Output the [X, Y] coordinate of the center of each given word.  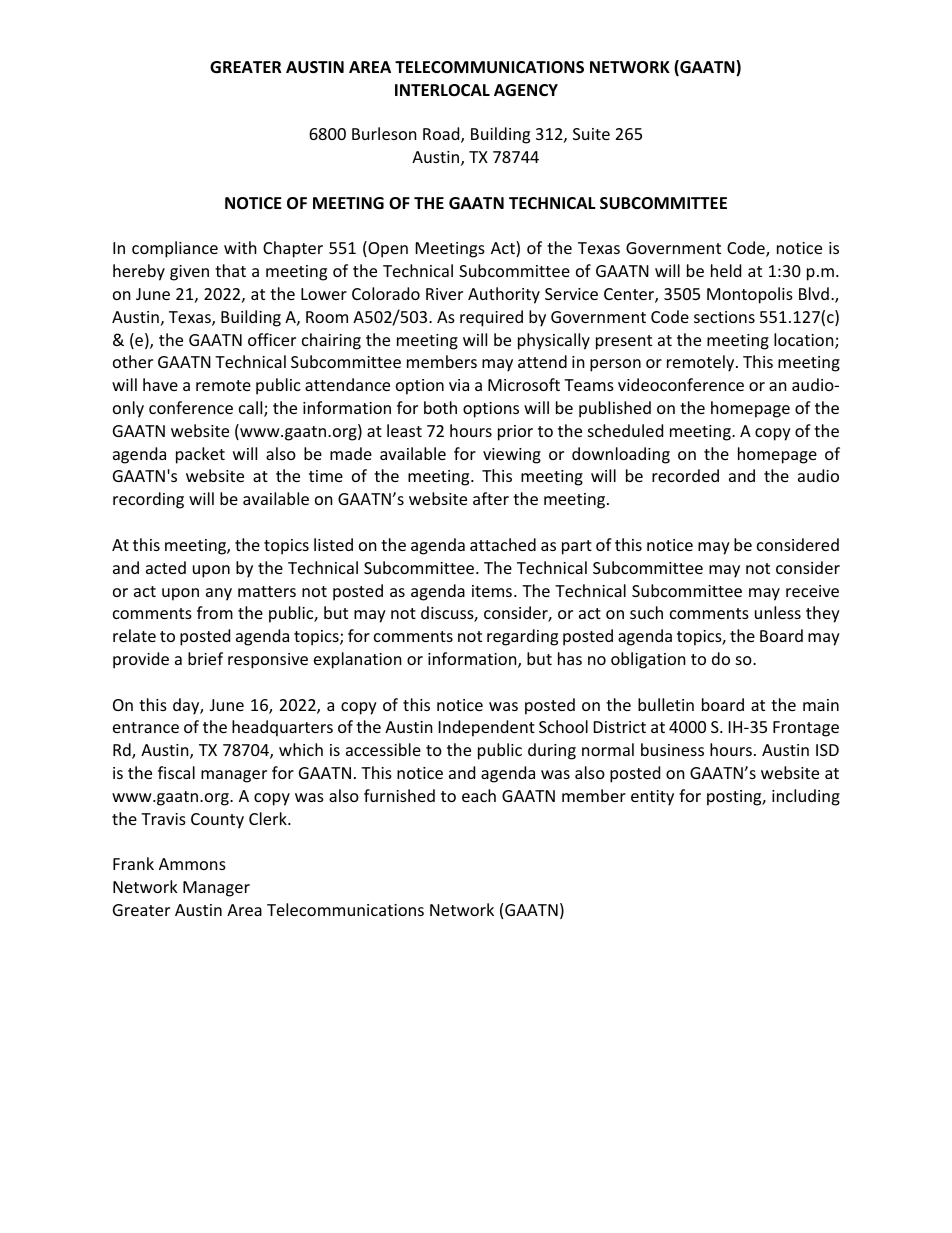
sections [724, 317]
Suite [591, 134]
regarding [522, 637]
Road [442, 135]
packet [200, 455]
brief [205, 658]
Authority [504, 295]
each [479, 795]
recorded [685, 475]
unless [778, 612]
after [491, 498]
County [217, 821]
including [806, 797]
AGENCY [526, 90]
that [230, 270]
